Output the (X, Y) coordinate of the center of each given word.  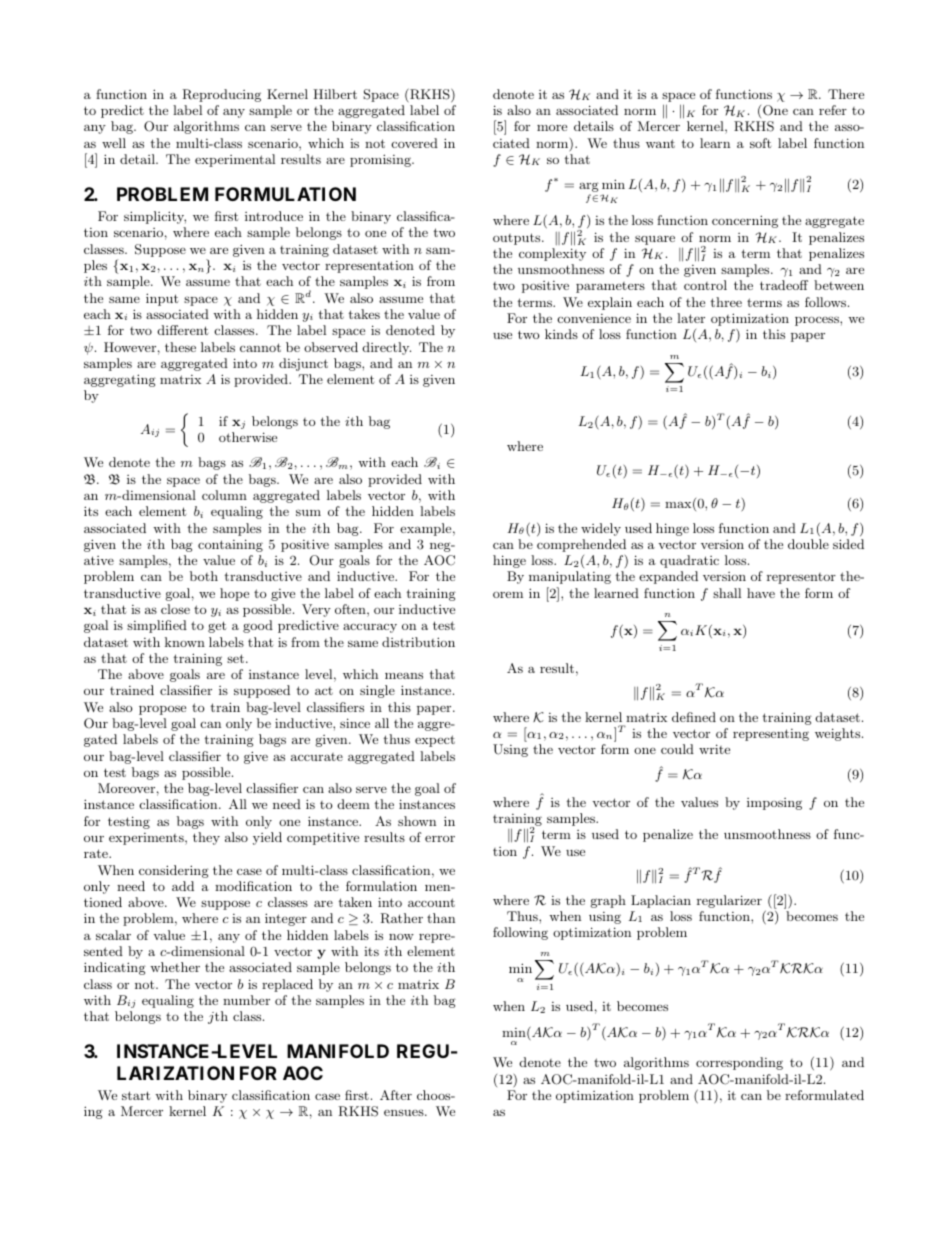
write (714, 749)
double (808, 544)
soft (760, 143)
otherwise (248, 437)
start (136, 1095)
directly (387, 348)
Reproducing (221, 95)
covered (415, 143)
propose (162, 710)
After (396, 1095)
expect (435, 741)
